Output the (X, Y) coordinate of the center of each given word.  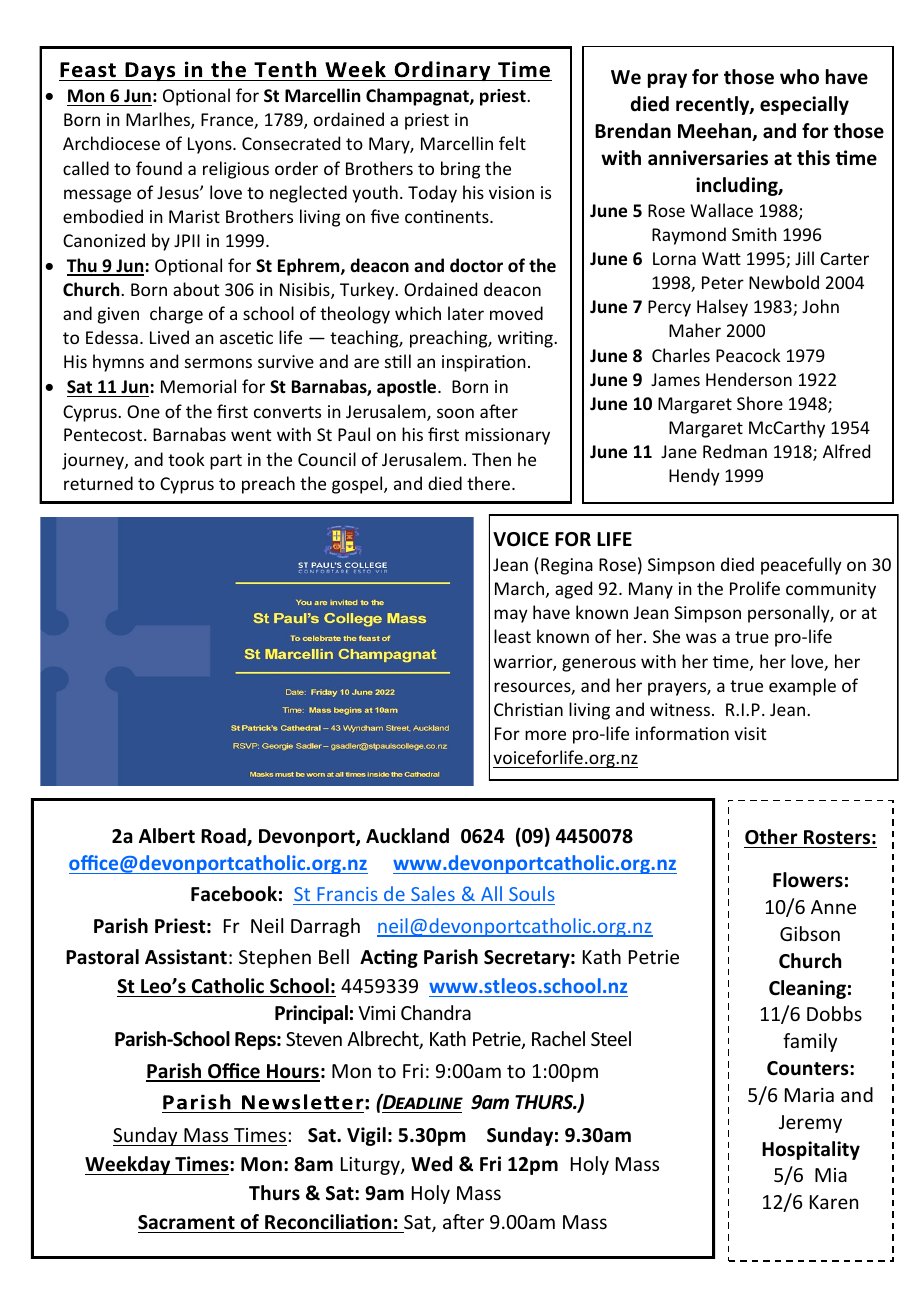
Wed (431, 1164)
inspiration (484, 363)
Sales (433, 895)
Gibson (810, 933)
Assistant (186, 957)
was (701, 638)
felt (512, 143)
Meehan (716, 132)
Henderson (749, 379)
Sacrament (187, 1224)
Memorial (198, 386)
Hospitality (811, 1150)
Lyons (211, 145)
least (512, 636)
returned (98, 483)
